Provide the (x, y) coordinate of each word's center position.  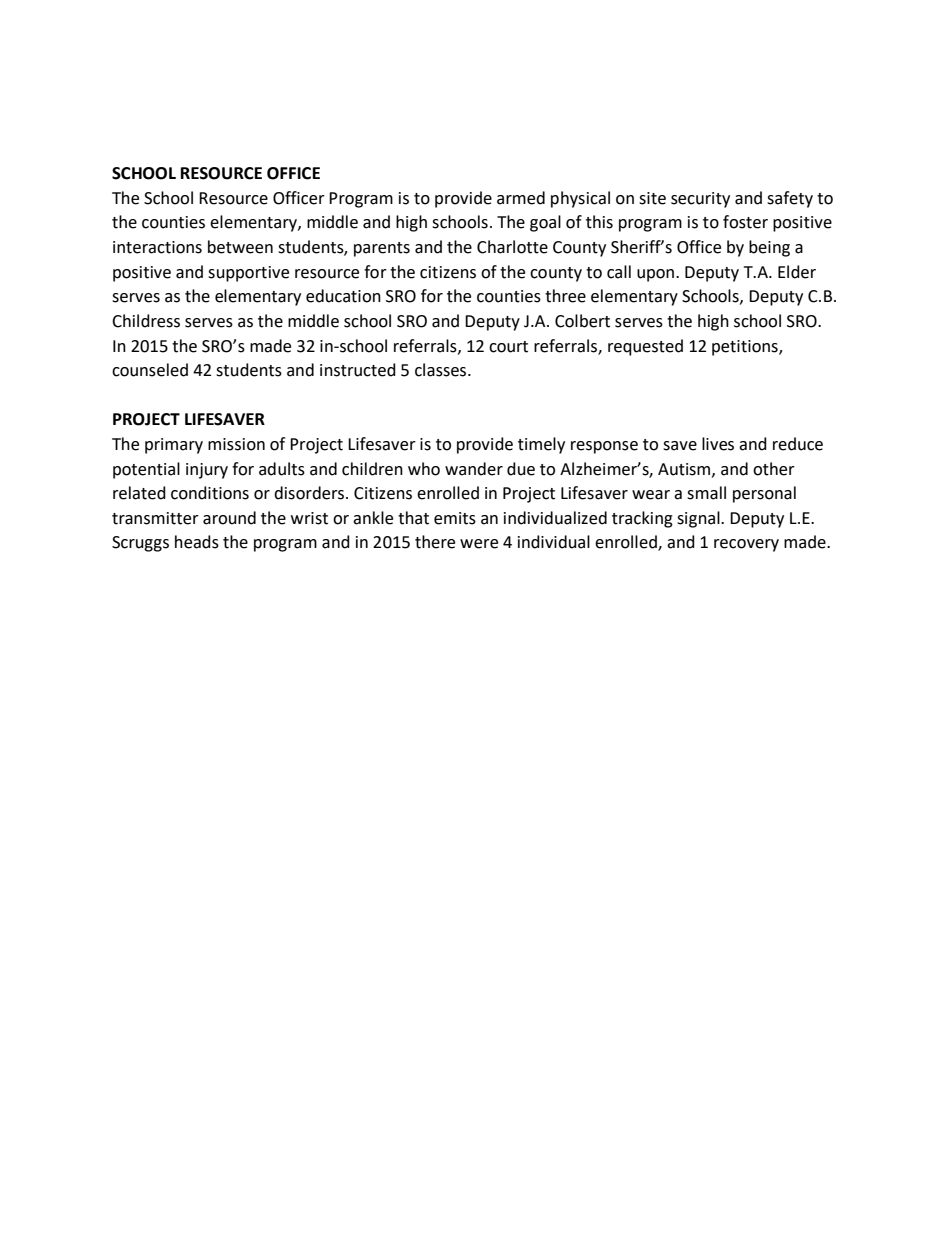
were (479, 544)
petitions (746, 348)
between (240, 247)
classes (442, 370)
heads (197, 542)
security (700, 200)
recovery (746, 545)
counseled (150, 370)
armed (521, 198)
